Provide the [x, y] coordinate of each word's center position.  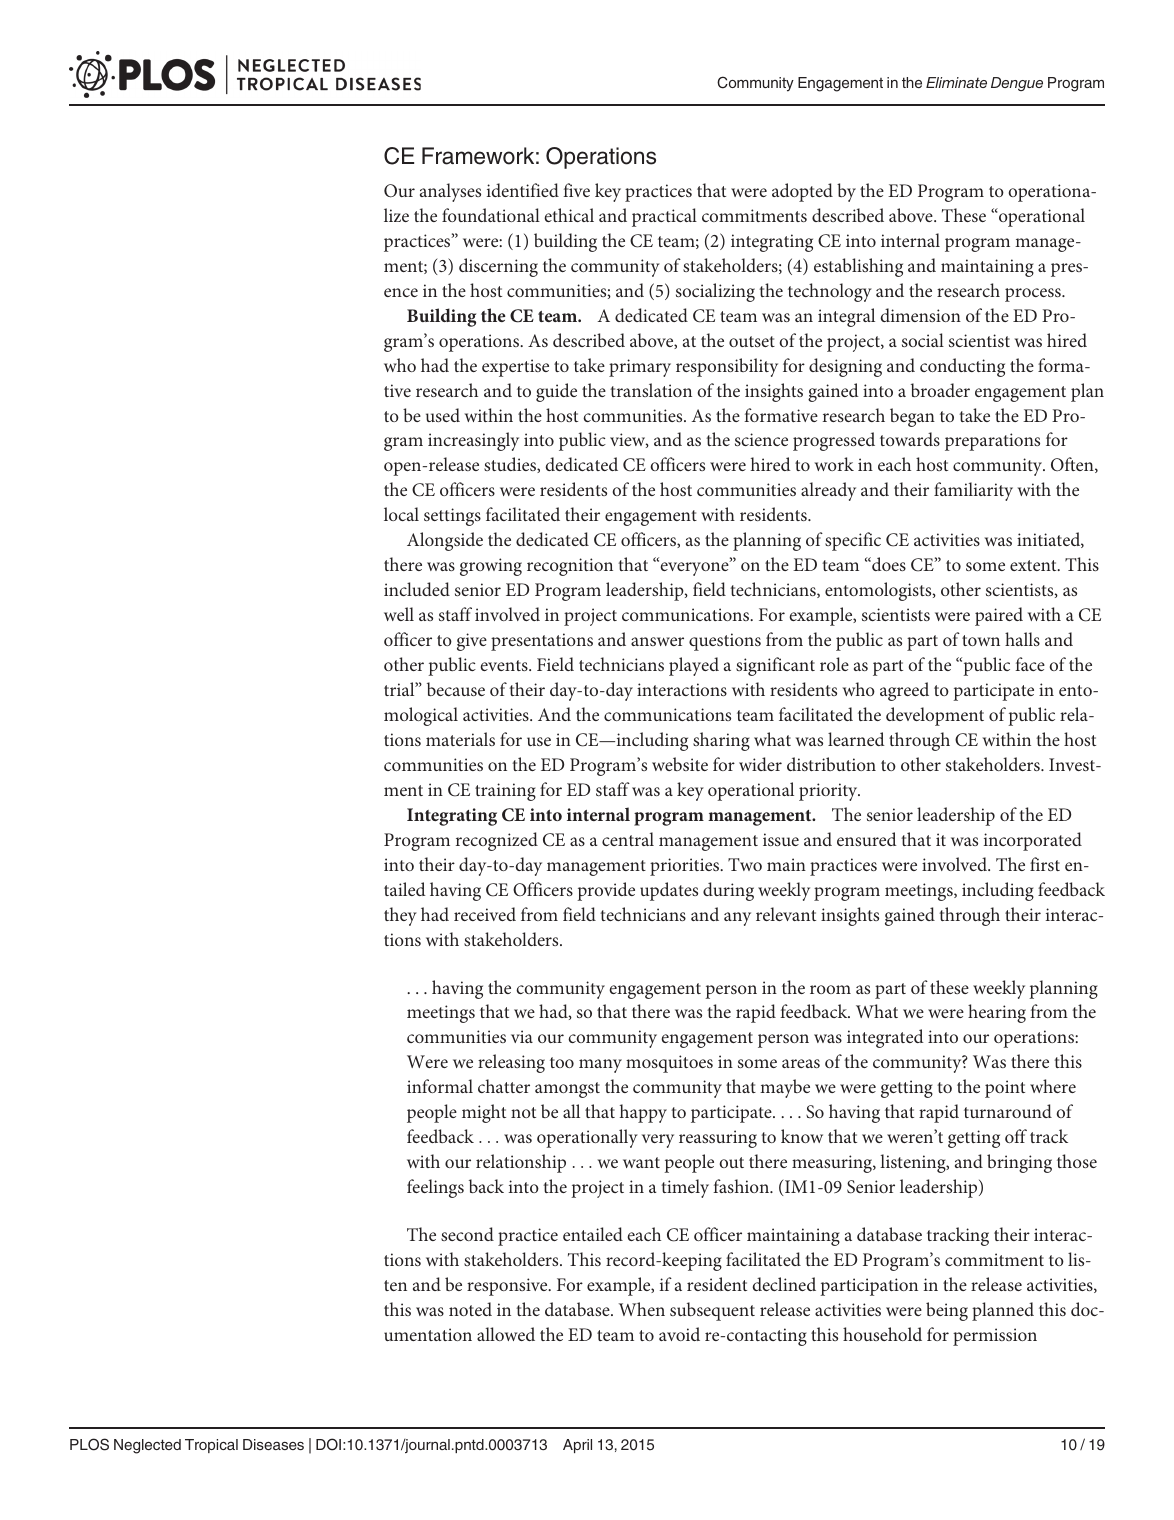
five [576, 190]
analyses [450, 192]
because [456, 689]
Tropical [211, 1446]
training [505, 792]
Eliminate [956, 82]
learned [856, 739]
